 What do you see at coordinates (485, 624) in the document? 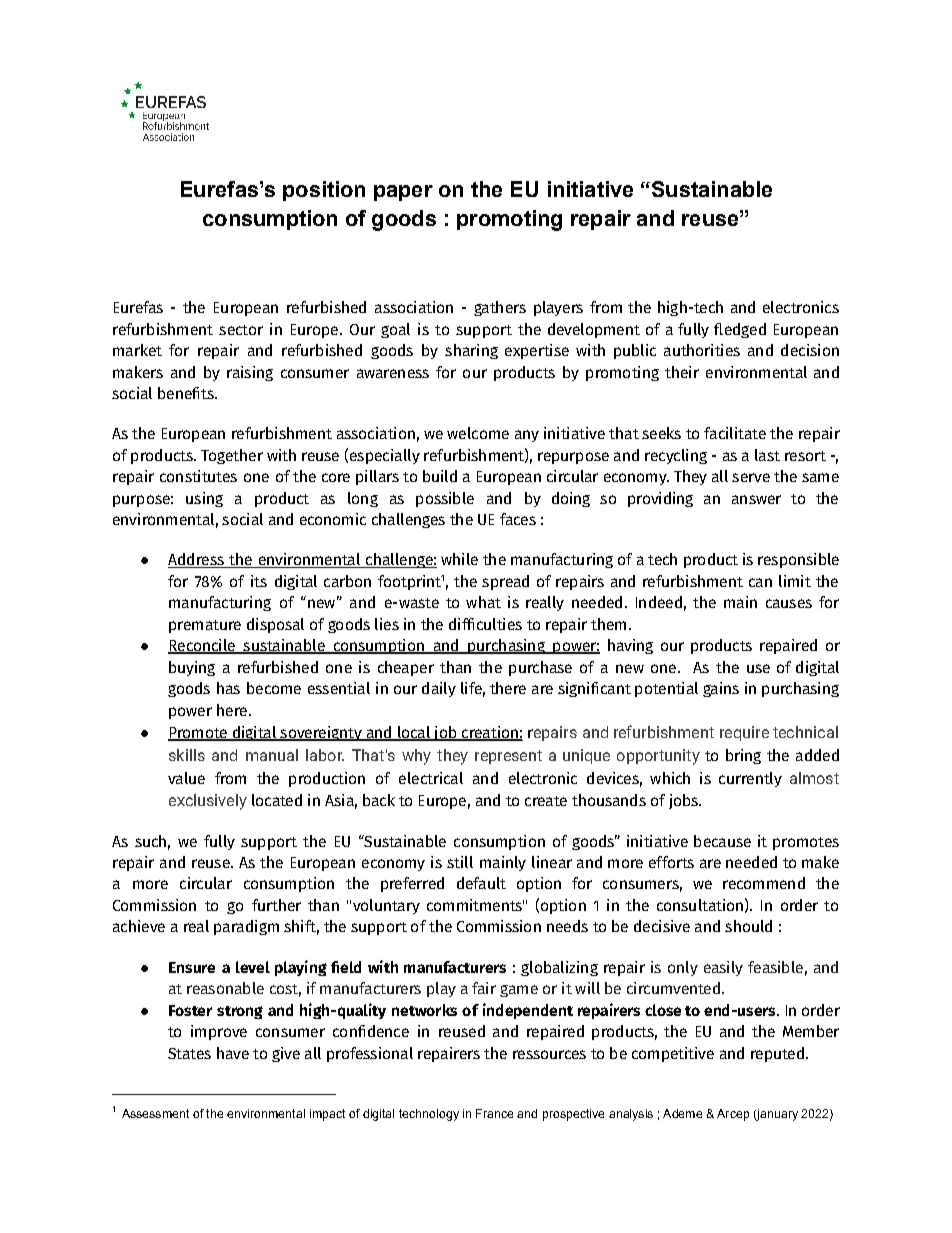
I see `difficulties` at bounding box center [485, 624].
